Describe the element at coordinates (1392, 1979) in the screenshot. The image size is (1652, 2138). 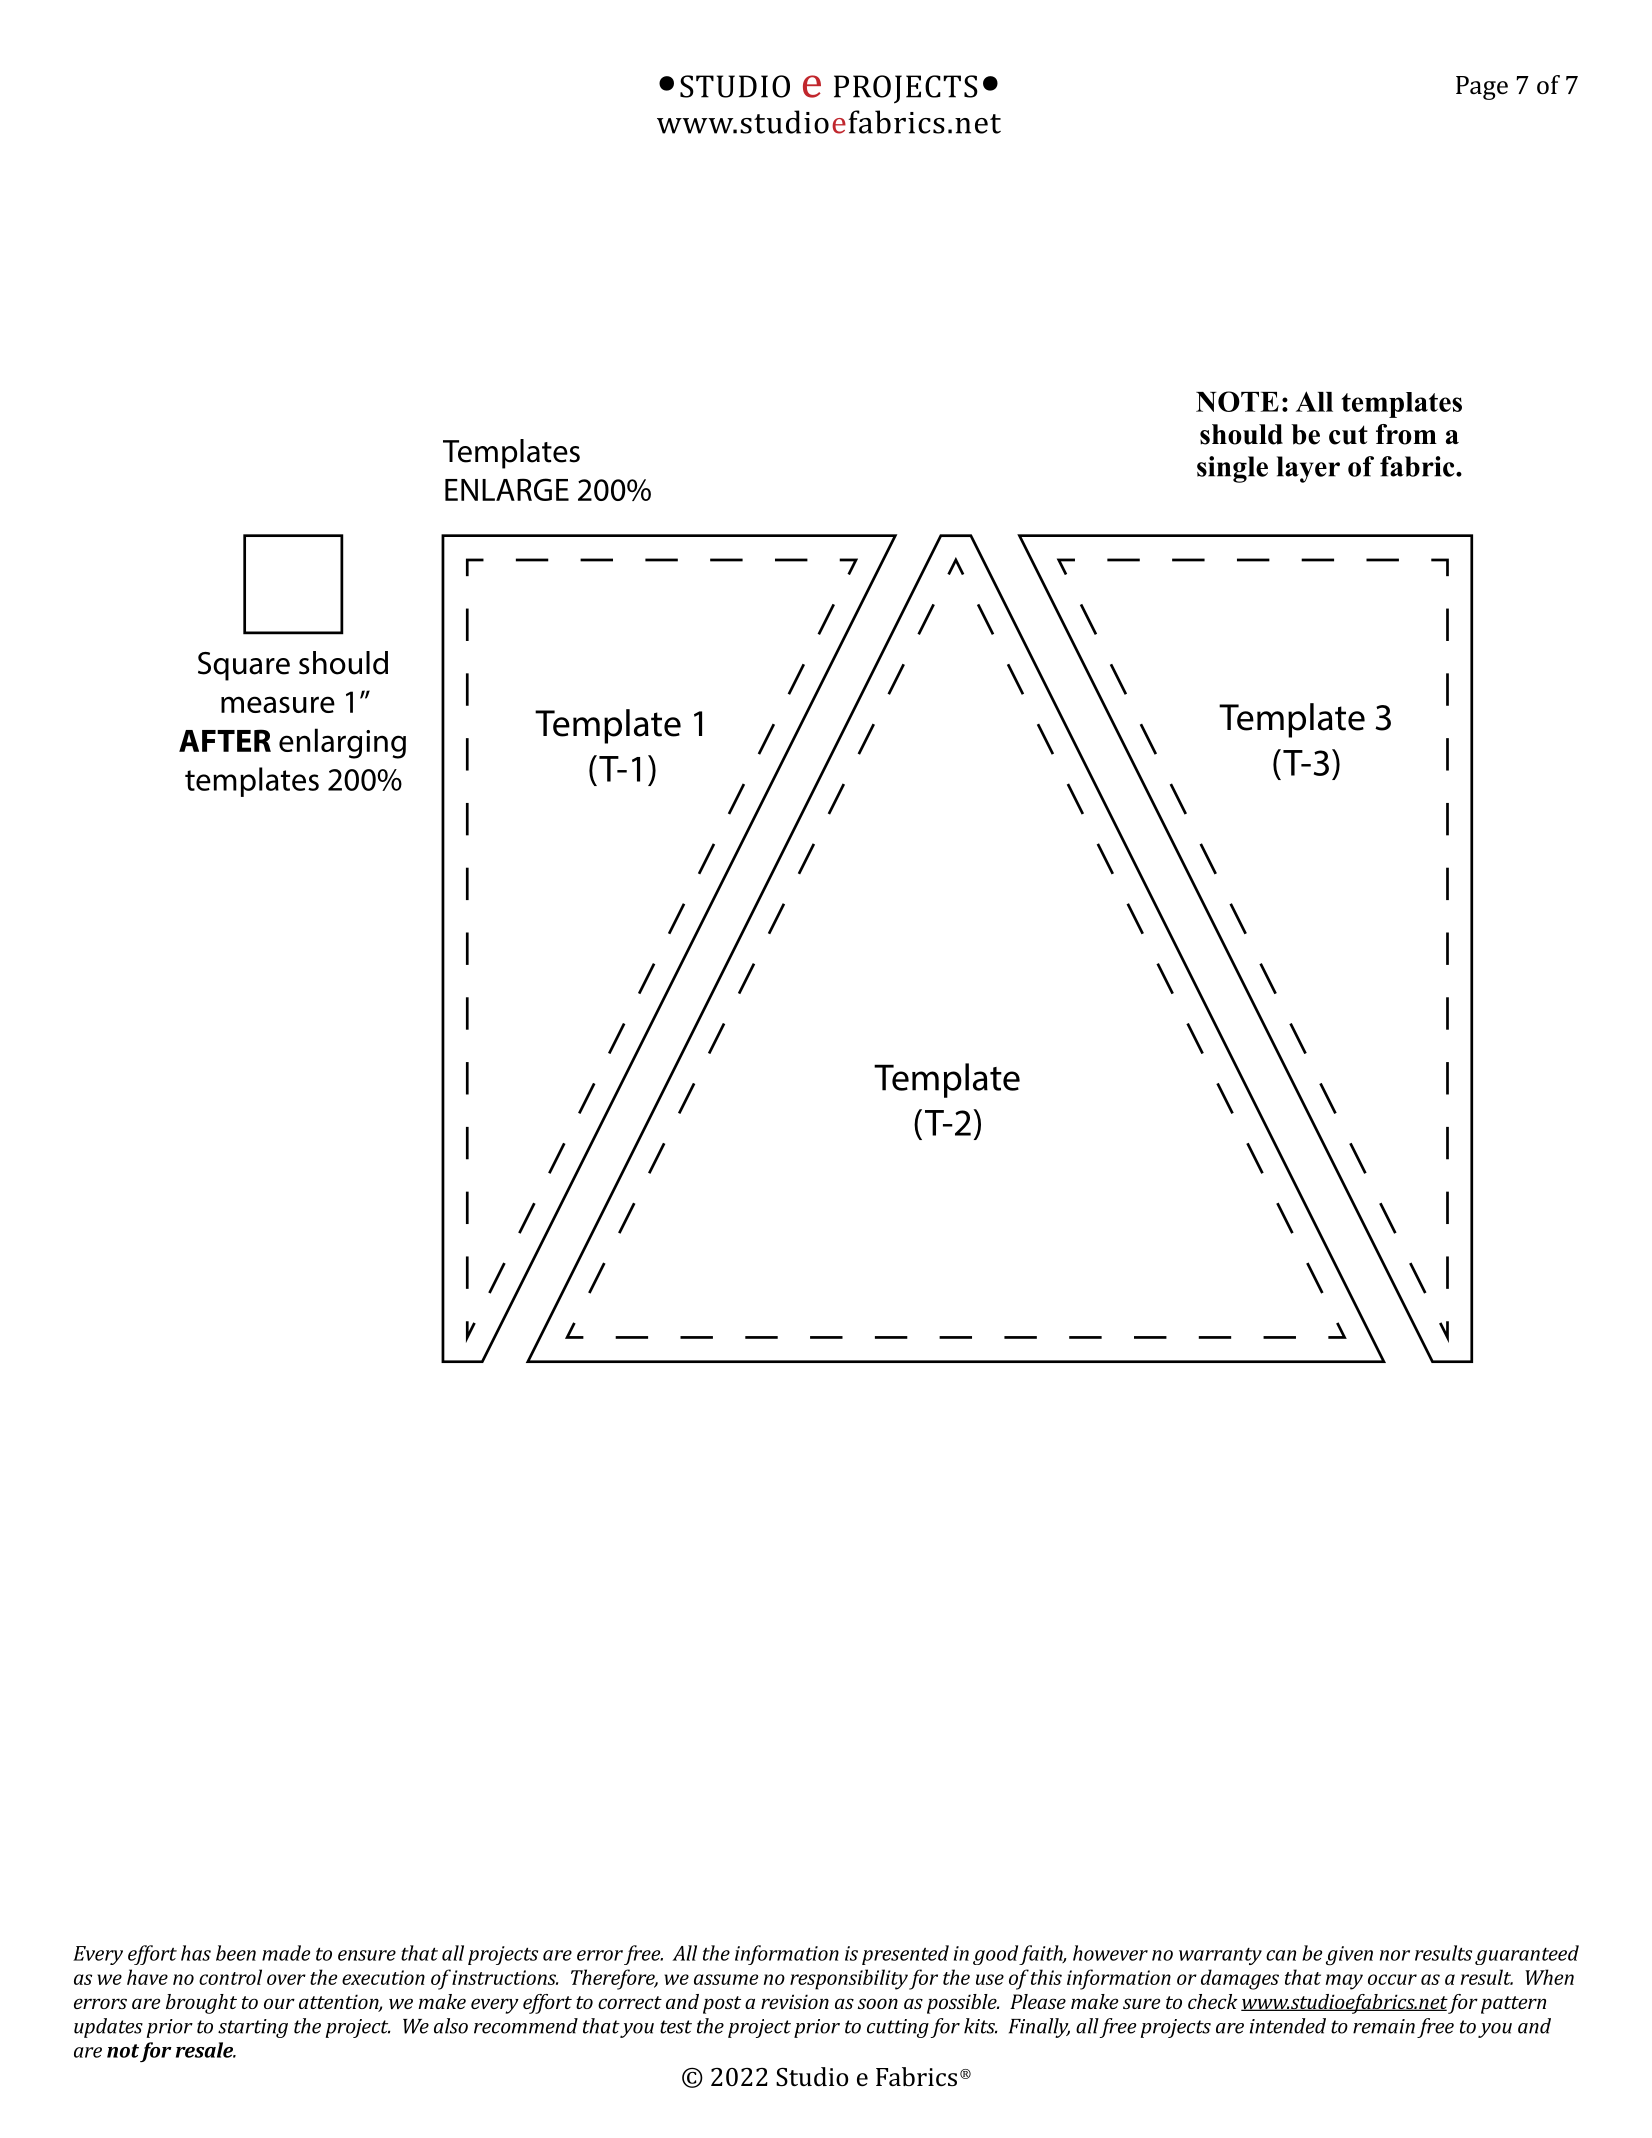
I see `occur` at that location.
